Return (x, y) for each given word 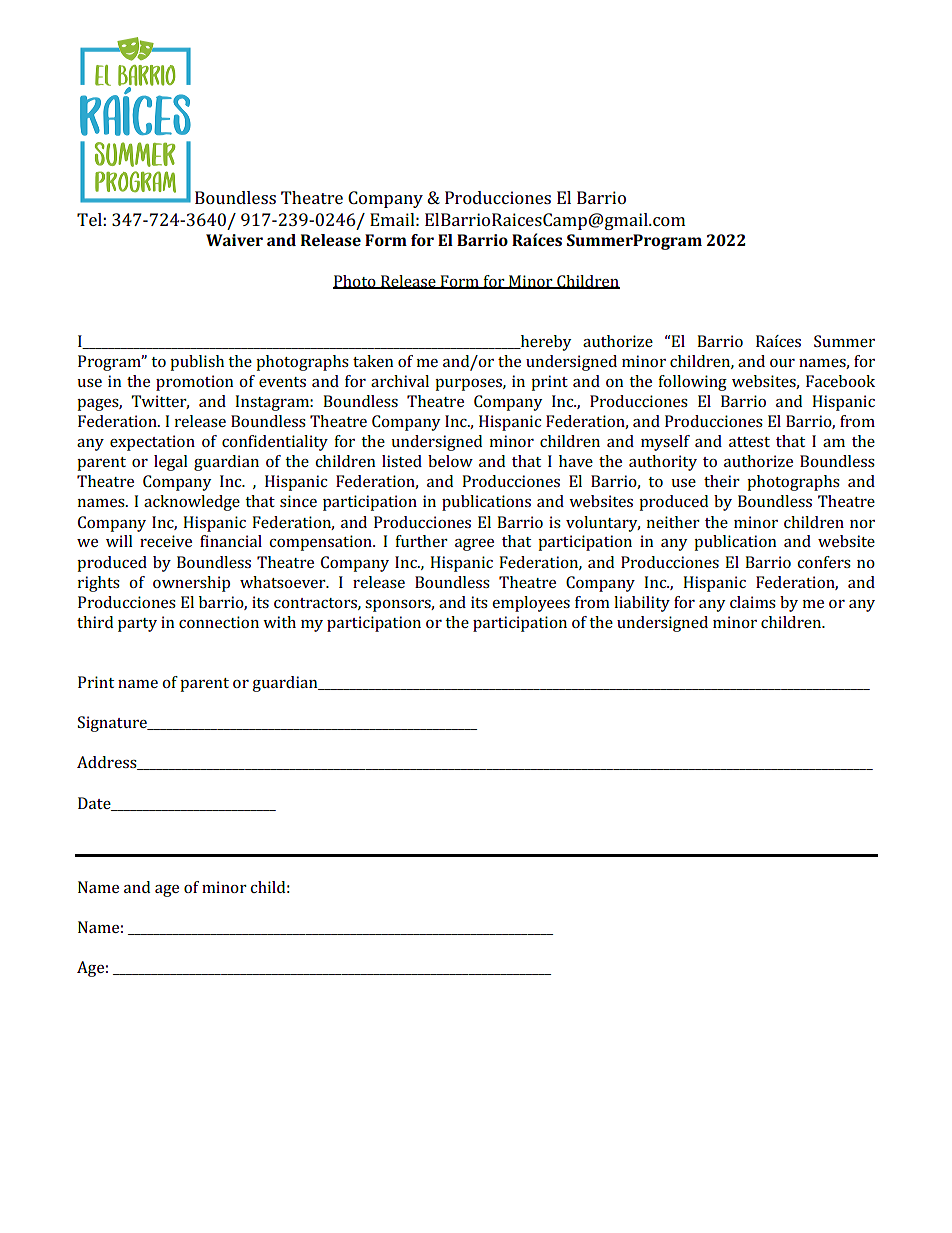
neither (673, 522)
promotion (195, 383)
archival (400, 381)
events (282, 382)
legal (171, 463)
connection (219, 622)
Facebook (840, 381)
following (692, 383)
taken (373, 361)
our (782, 363)
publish (197, 363)
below (450, 461)
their (722, 481)
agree (474, 545)
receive (166, 541)
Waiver (234, 240)
